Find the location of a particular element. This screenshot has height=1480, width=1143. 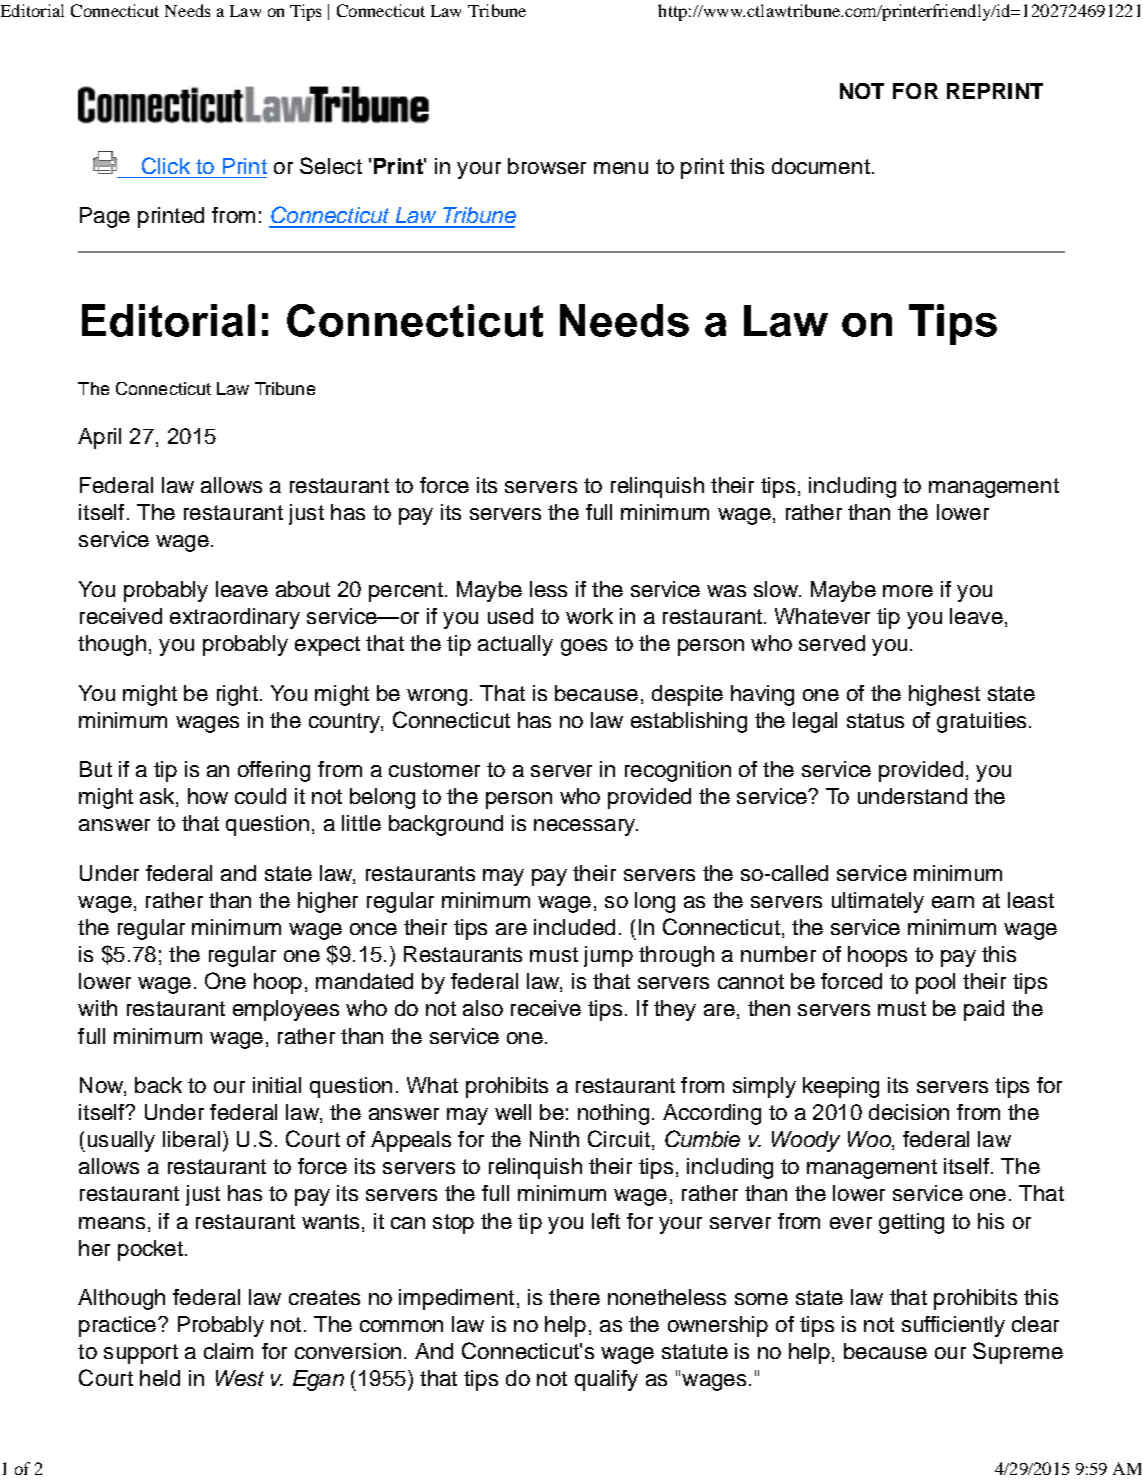

ask is located at coordinates (158, 797).
